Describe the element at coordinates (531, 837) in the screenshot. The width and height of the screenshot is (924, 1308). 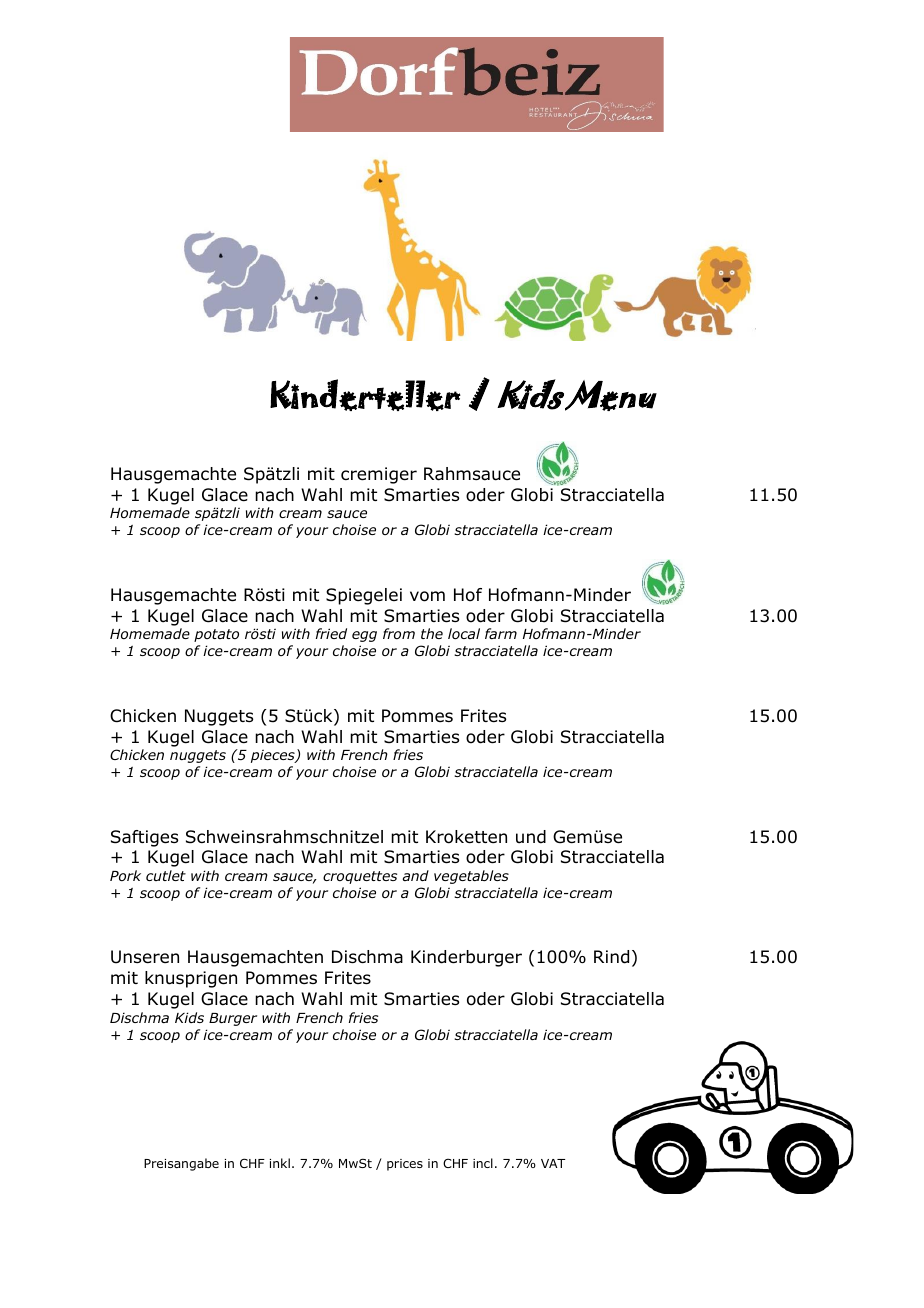
I see `und` at that location.
